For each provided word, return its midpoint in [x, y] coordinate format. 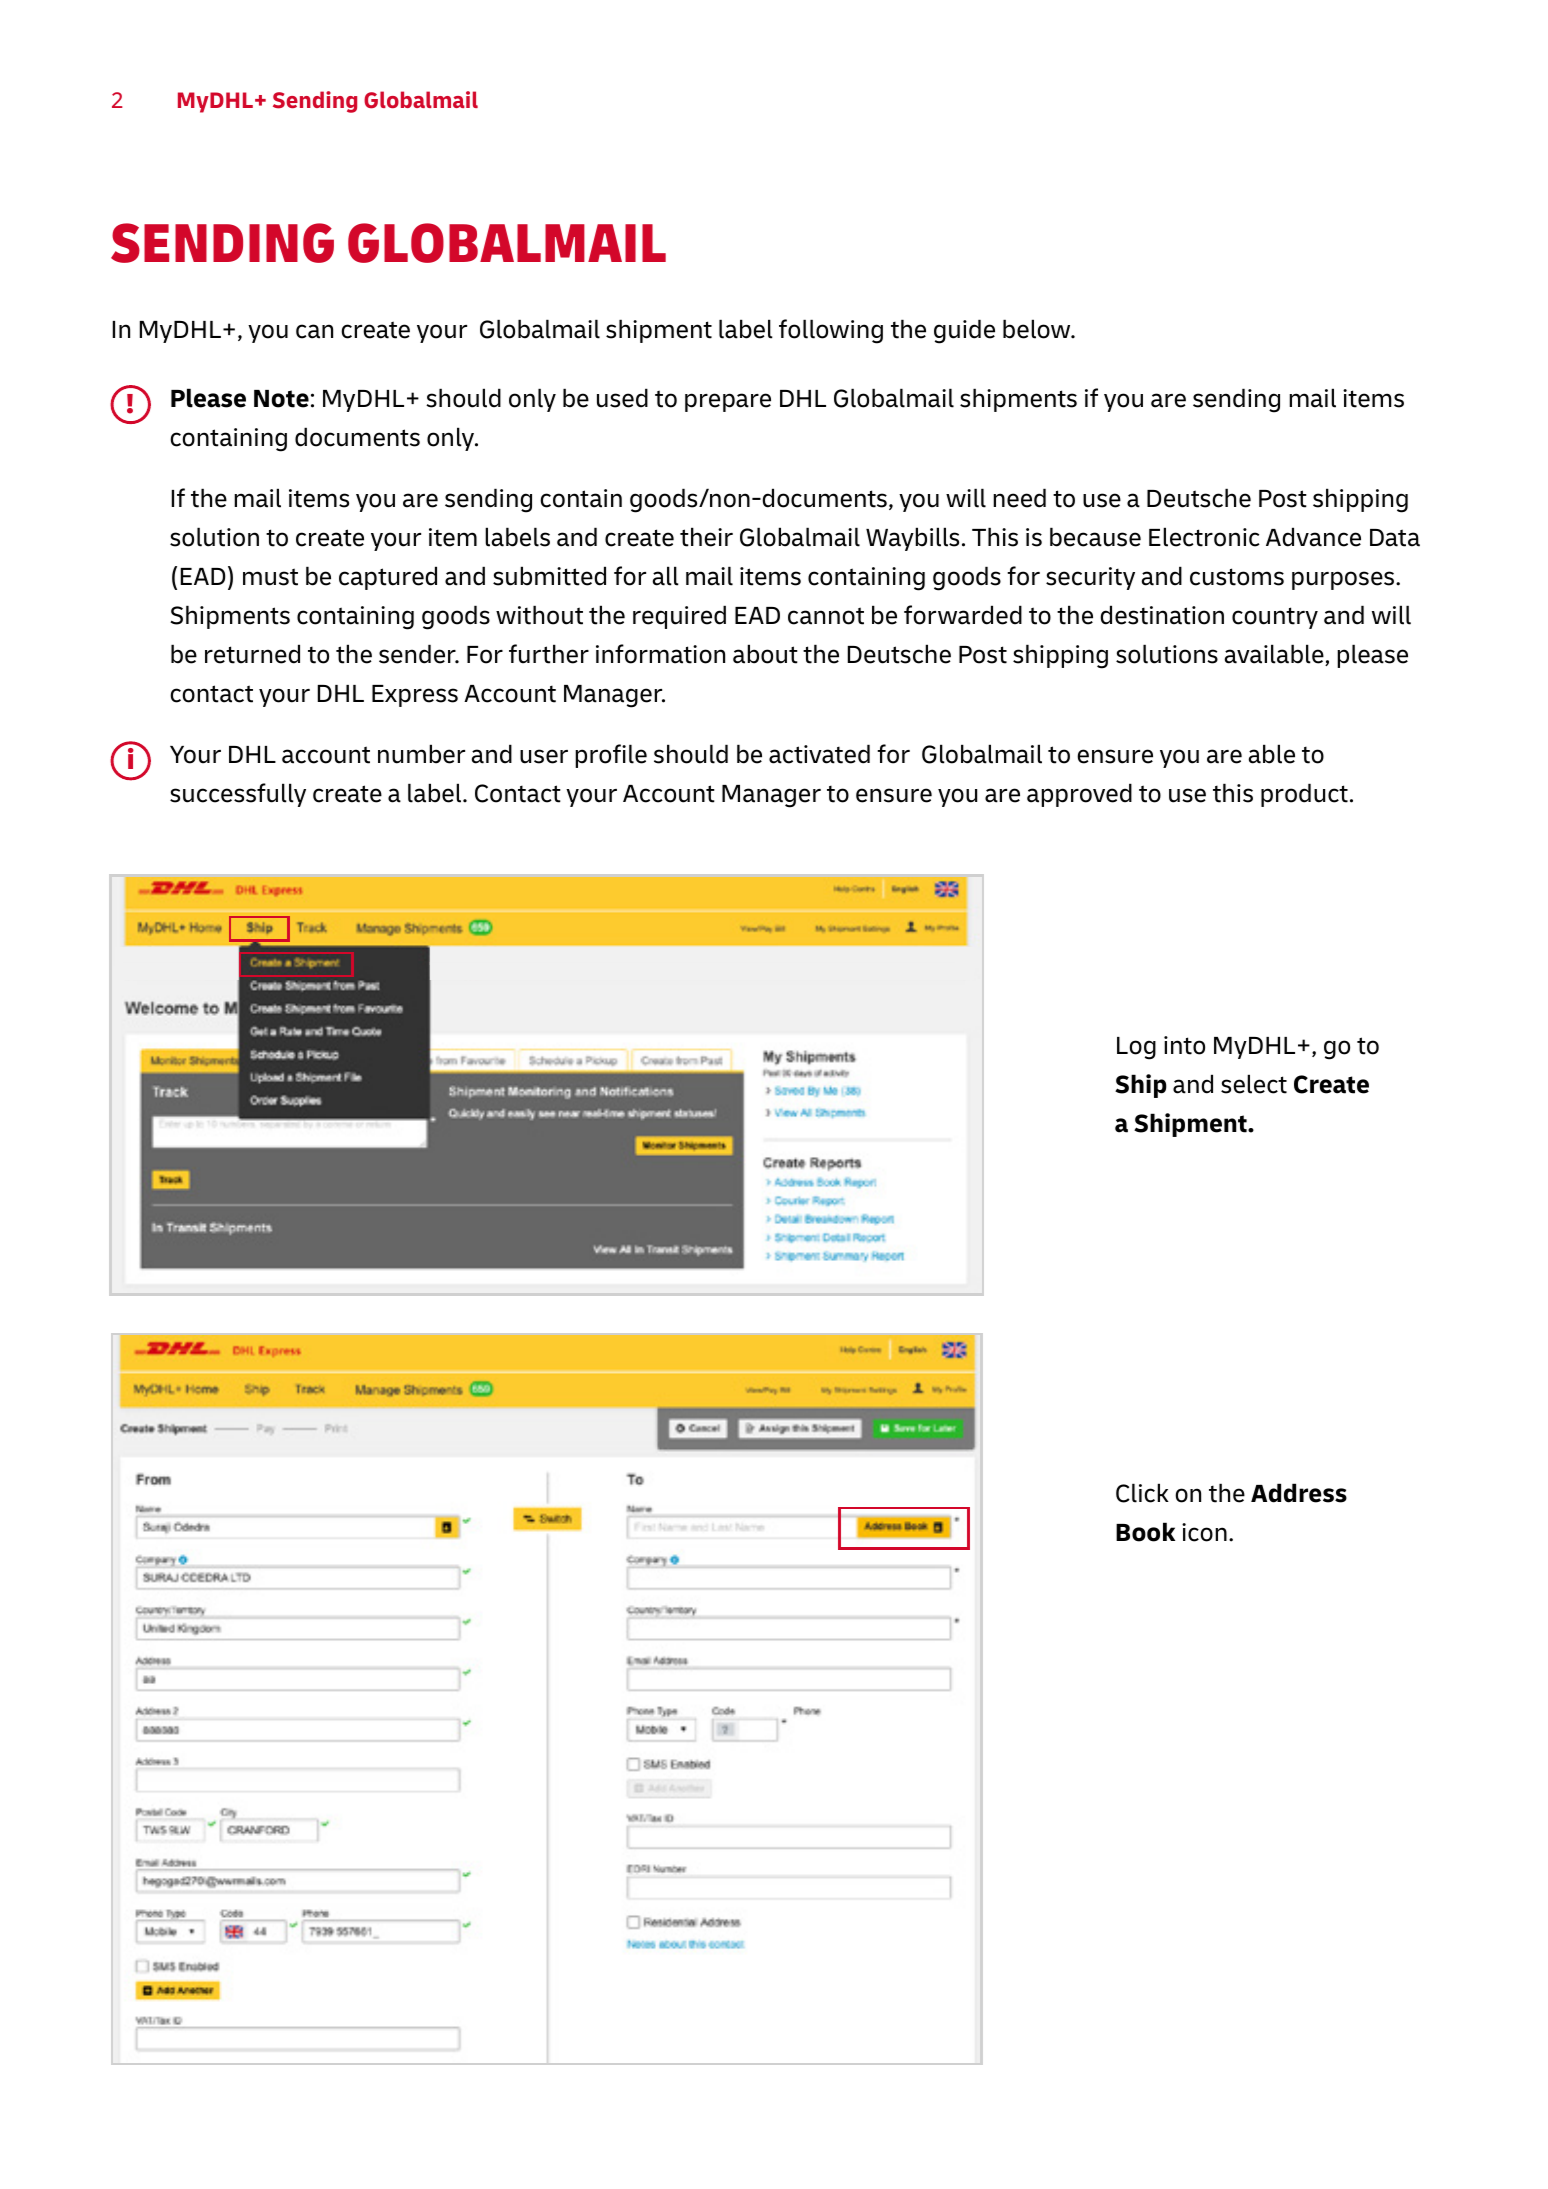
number [421, 754]
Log [1136, 1048]
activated [819, 754]
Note [281, 399]
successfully [238, 795]
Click [1142, 1493]
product [1304, 795]
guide [964, 331]
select [1254, 1084]
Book [1145, 1532]
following [831, 331]
